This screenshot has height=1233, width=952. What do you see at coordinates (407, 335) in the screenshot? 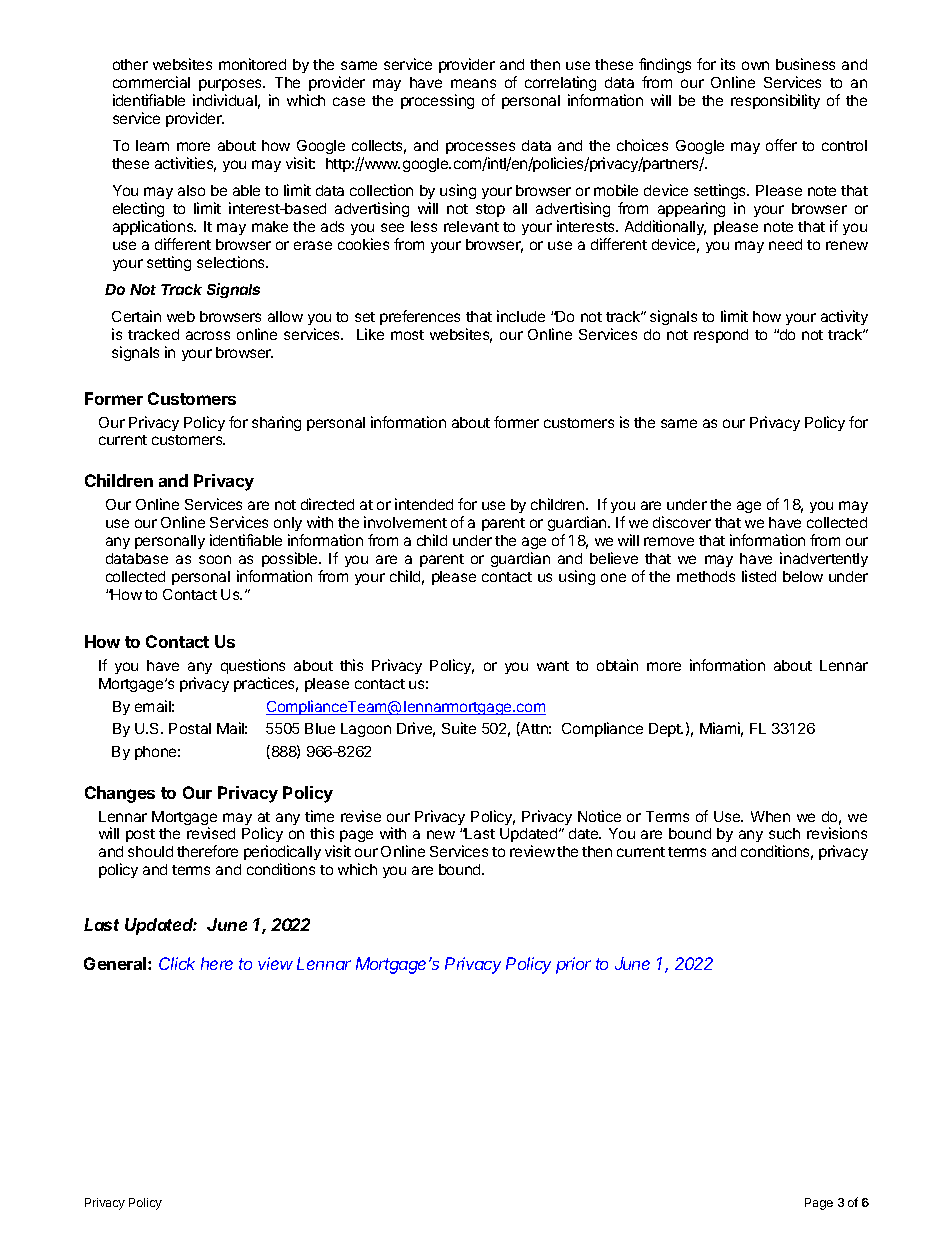
I see `most` at bounding box center [407, 335].
